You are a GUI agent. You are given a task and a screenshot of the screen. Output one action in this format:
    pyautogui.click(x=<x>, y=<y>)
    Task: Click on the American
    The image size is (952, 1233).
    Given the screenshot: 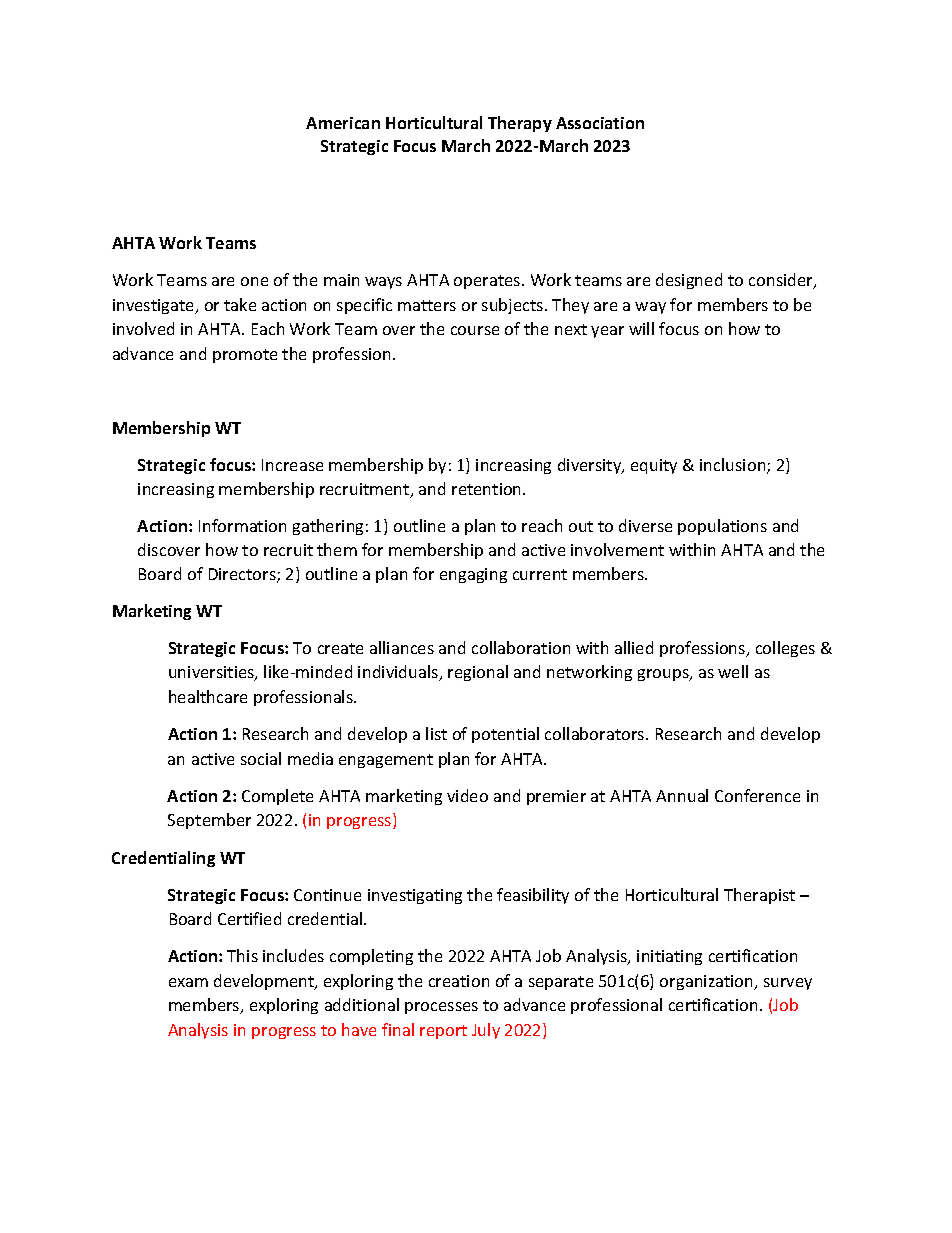 What is the action you would take?
    pyautogui.click(x=343, y=123)
